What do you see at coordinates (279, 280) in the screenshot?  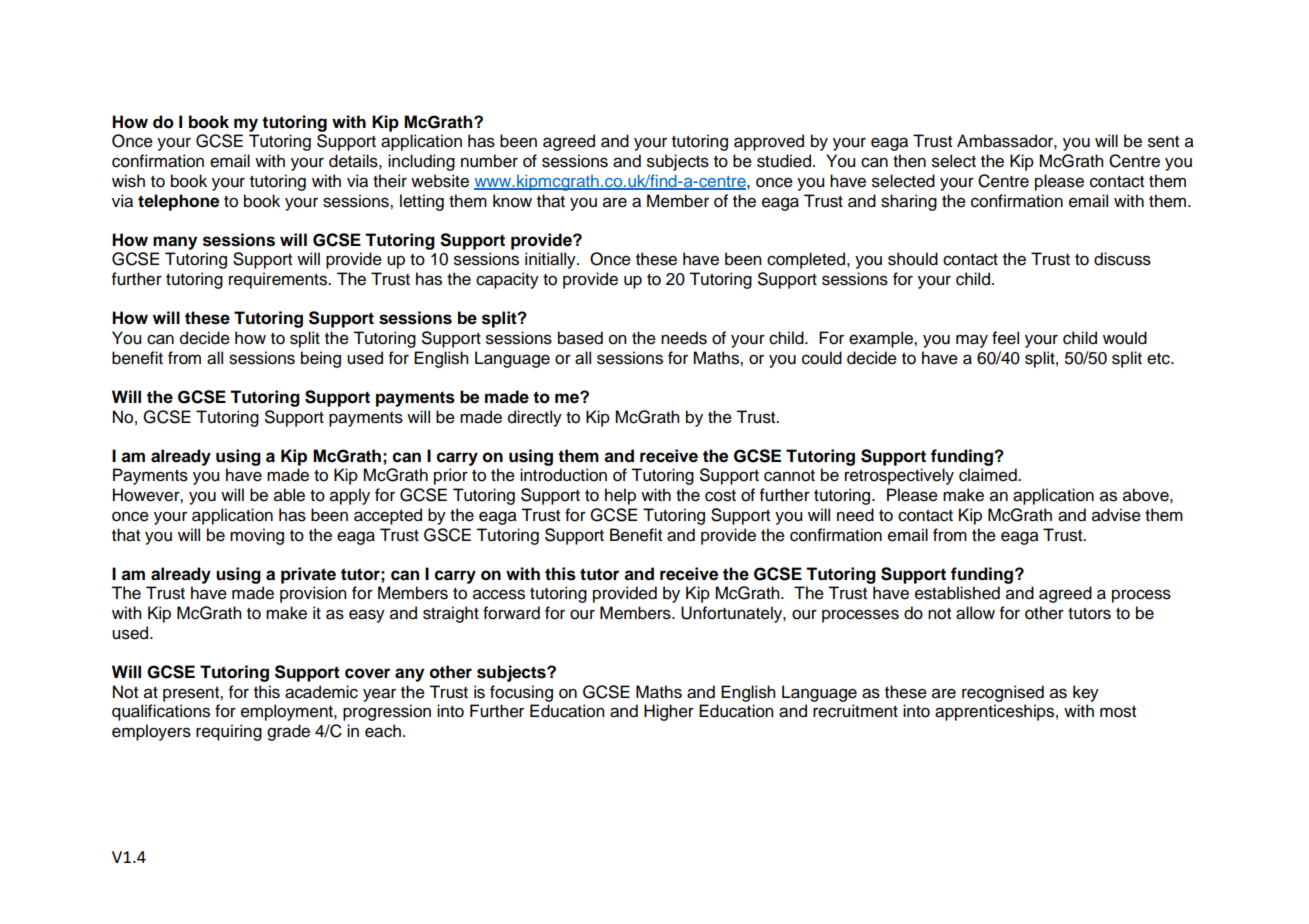 I see `requirements` at bounding box center [279, 280].
